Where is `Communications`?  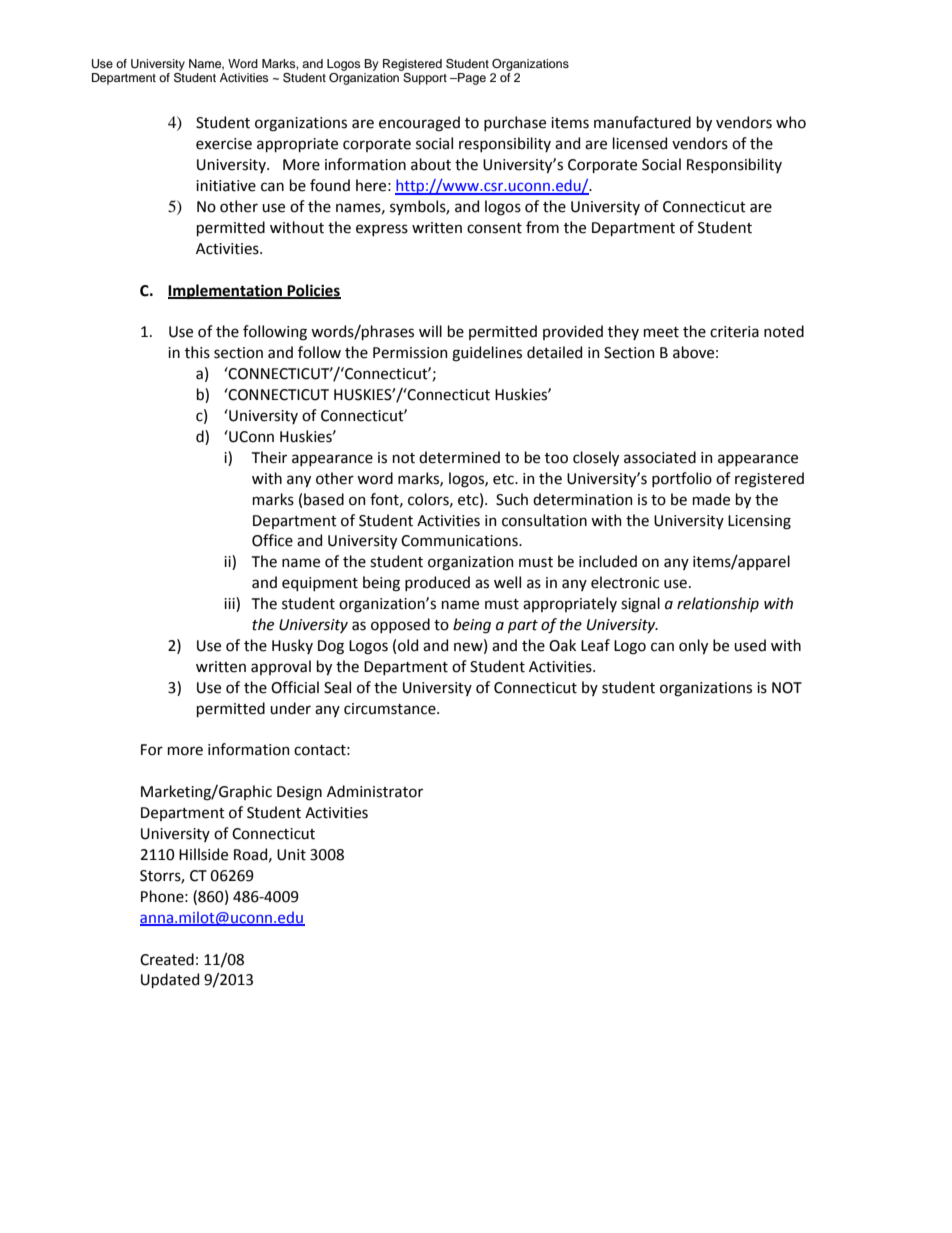
Communications is located at coordinates (460, 541).
